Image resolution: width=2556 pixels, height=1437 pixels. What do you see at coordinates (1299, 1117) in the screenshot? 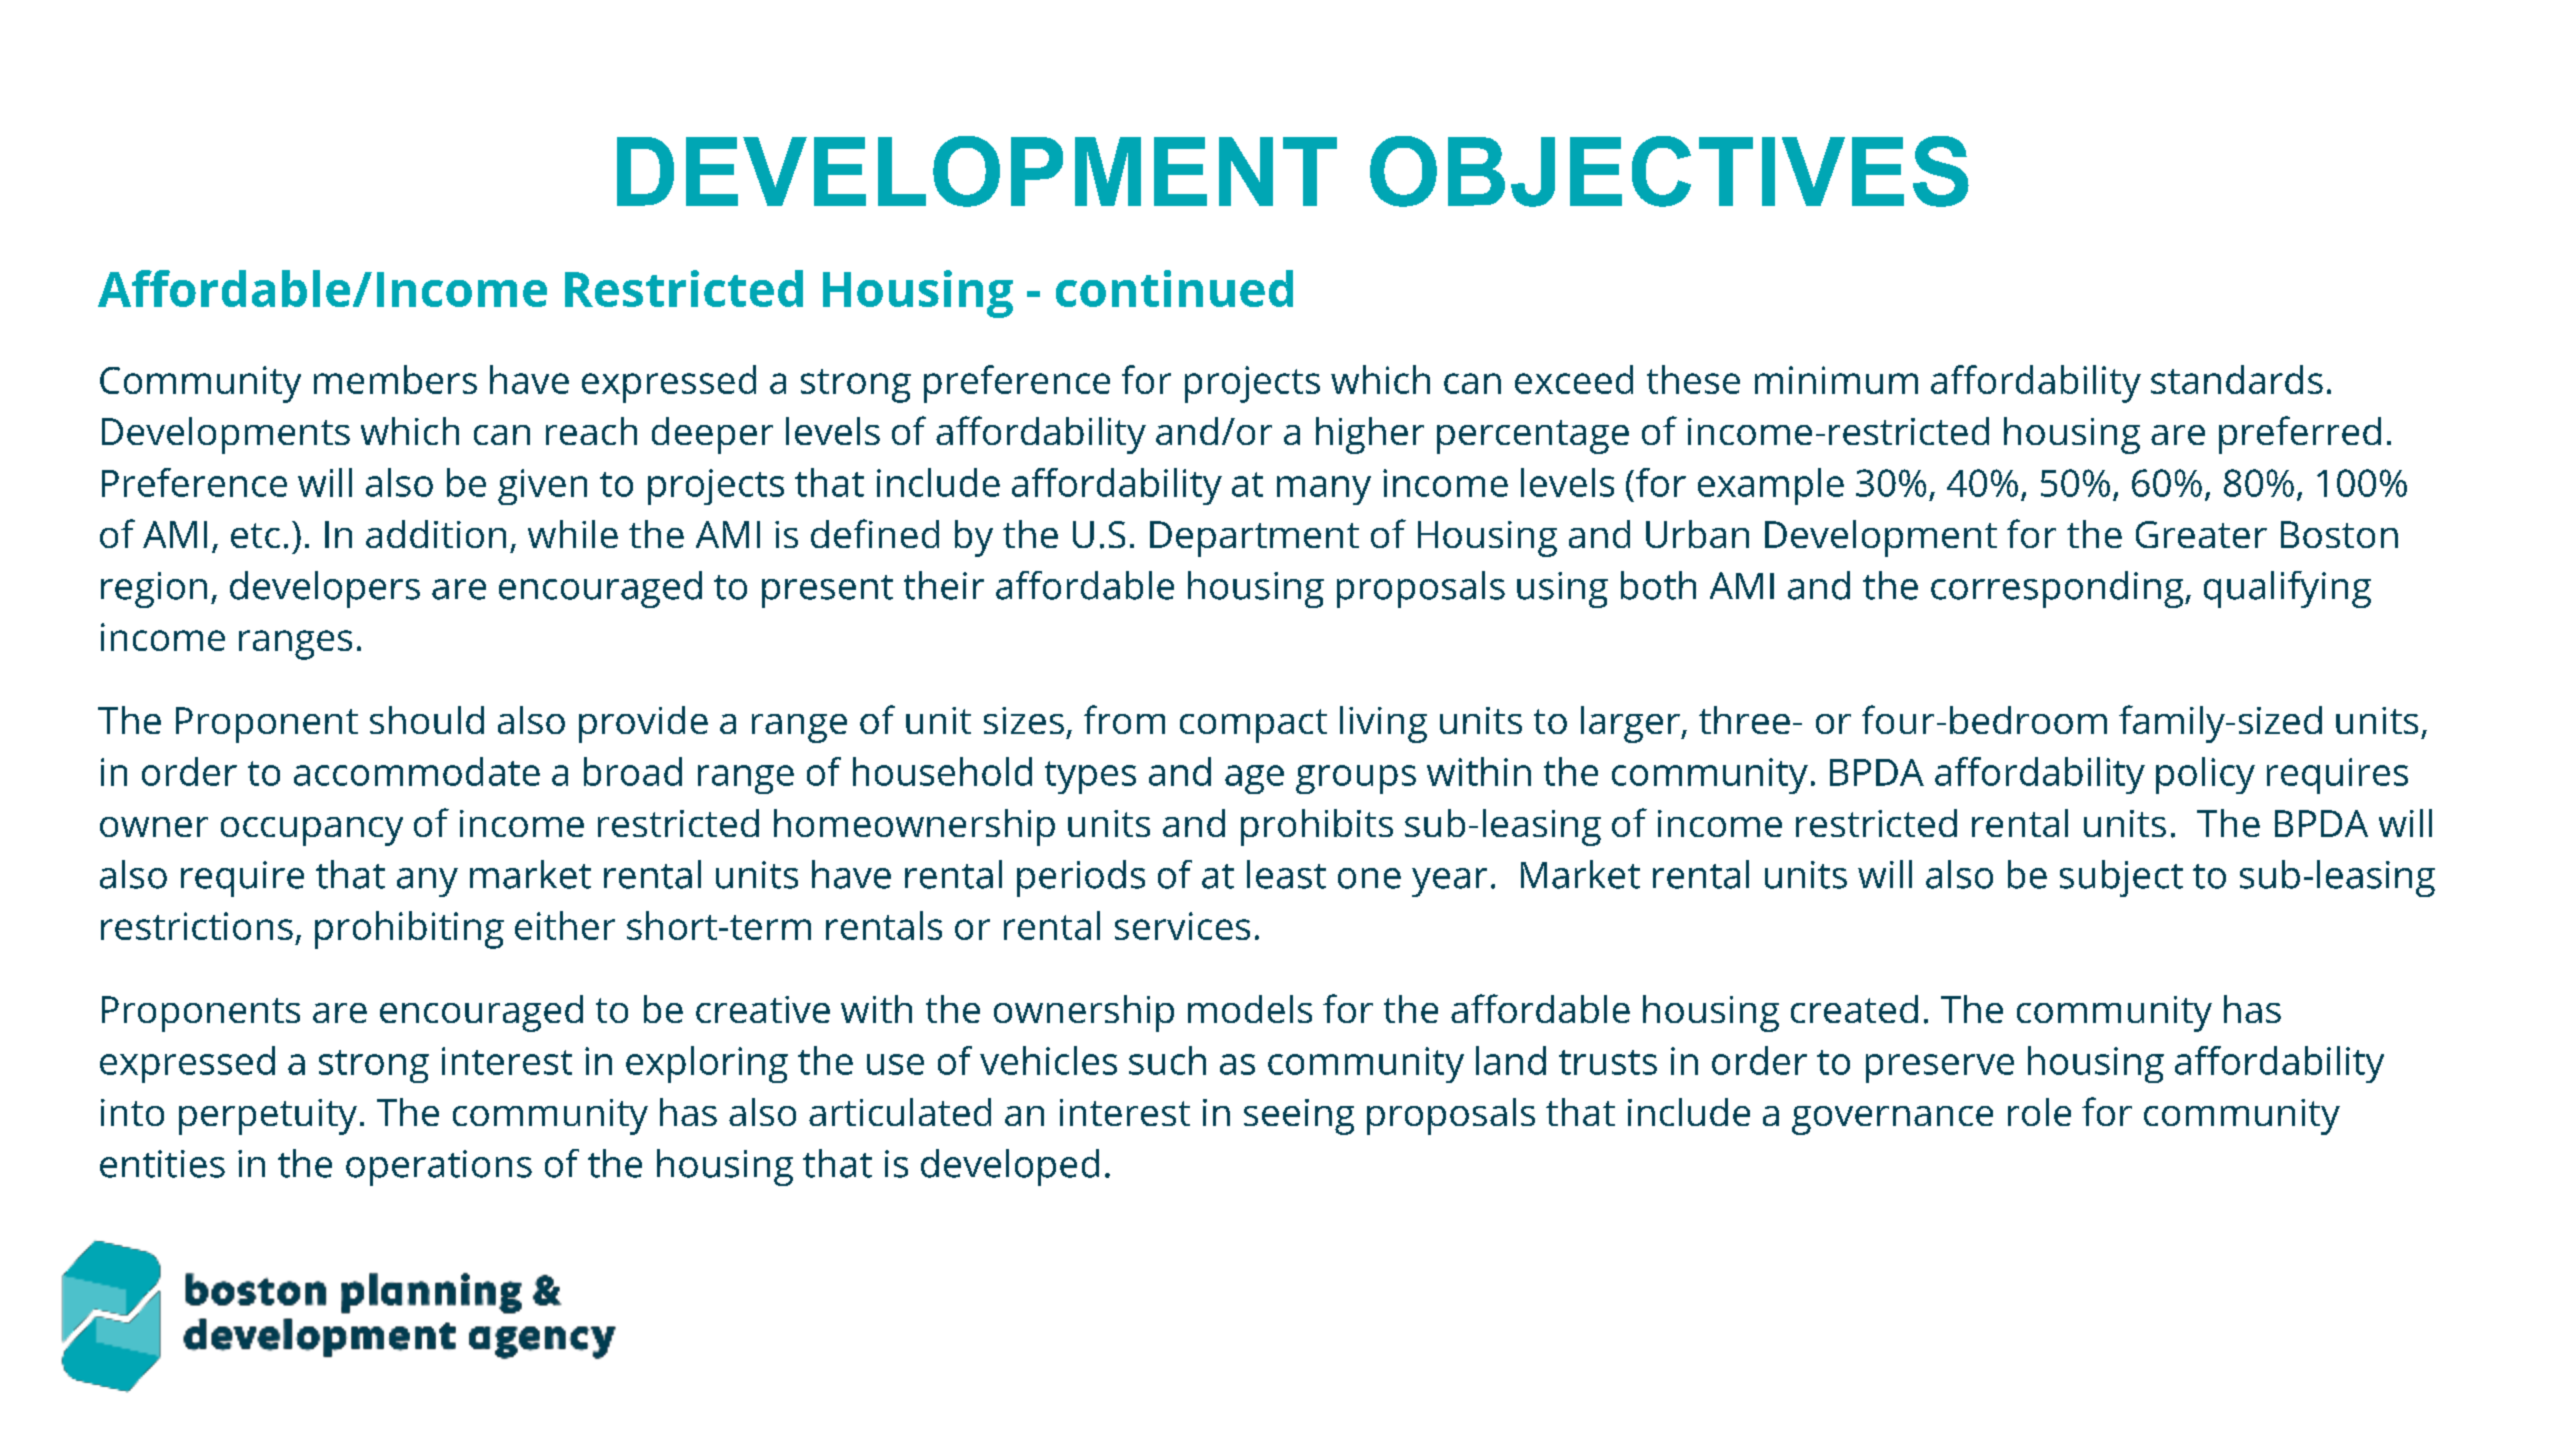
I see `seeing` at bounding box center [1299, 1117].
